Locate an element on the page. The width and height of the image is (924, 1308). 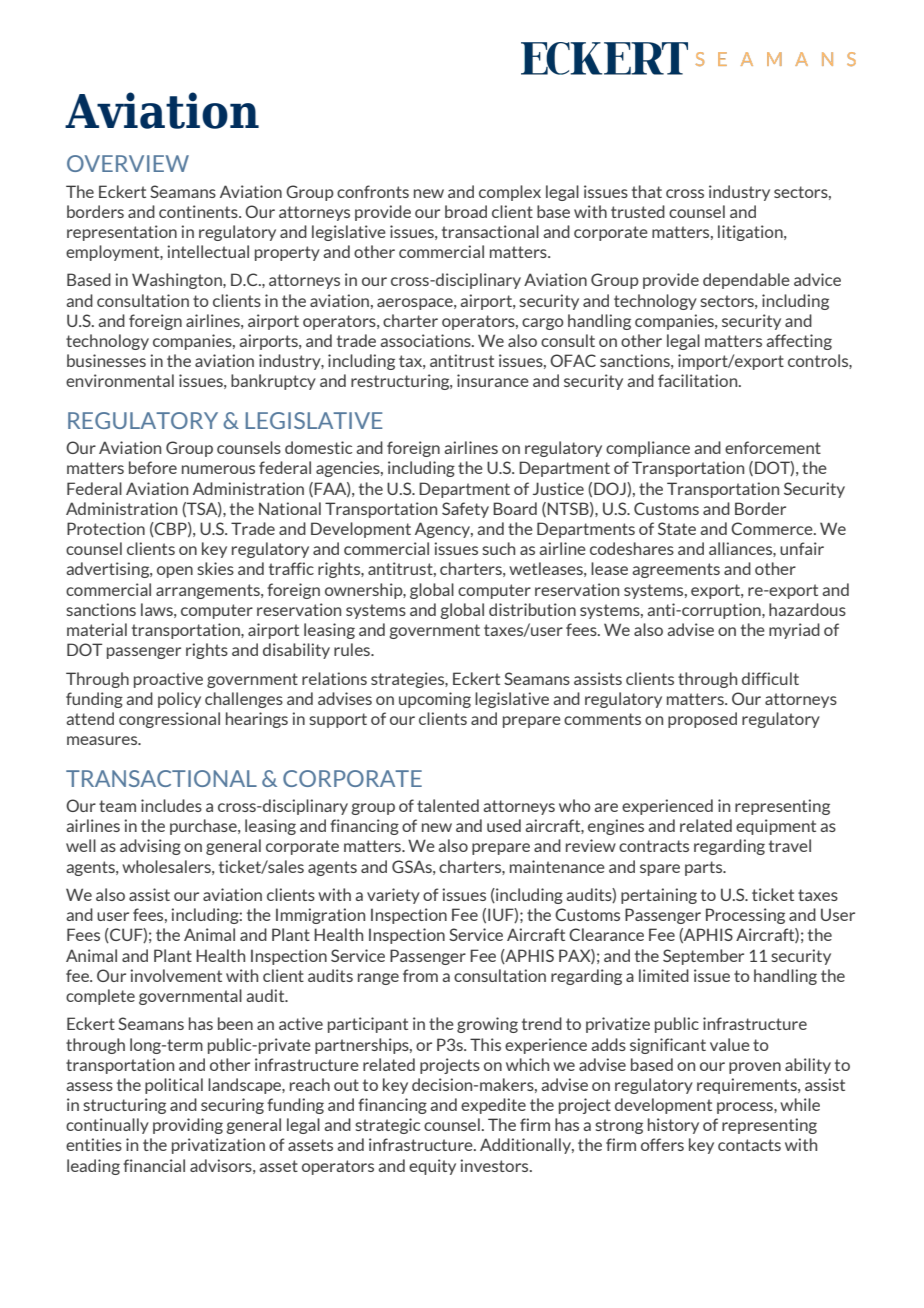
equity is located at coordinates (432, 1167).
